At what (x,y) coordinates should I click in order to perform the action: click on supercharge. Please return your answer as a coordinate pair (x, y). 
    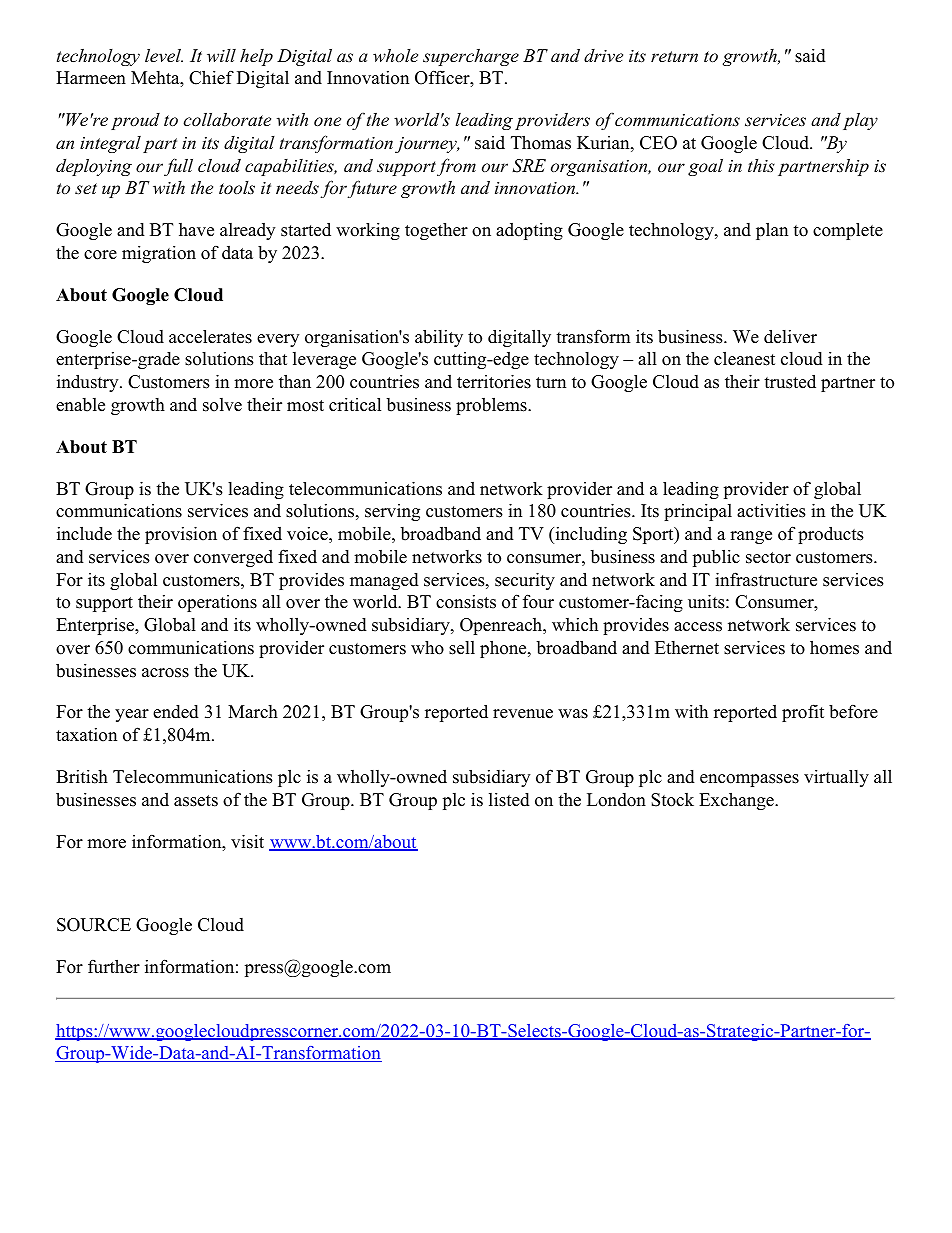
    Looking at the image, I should click on (471, 57).
